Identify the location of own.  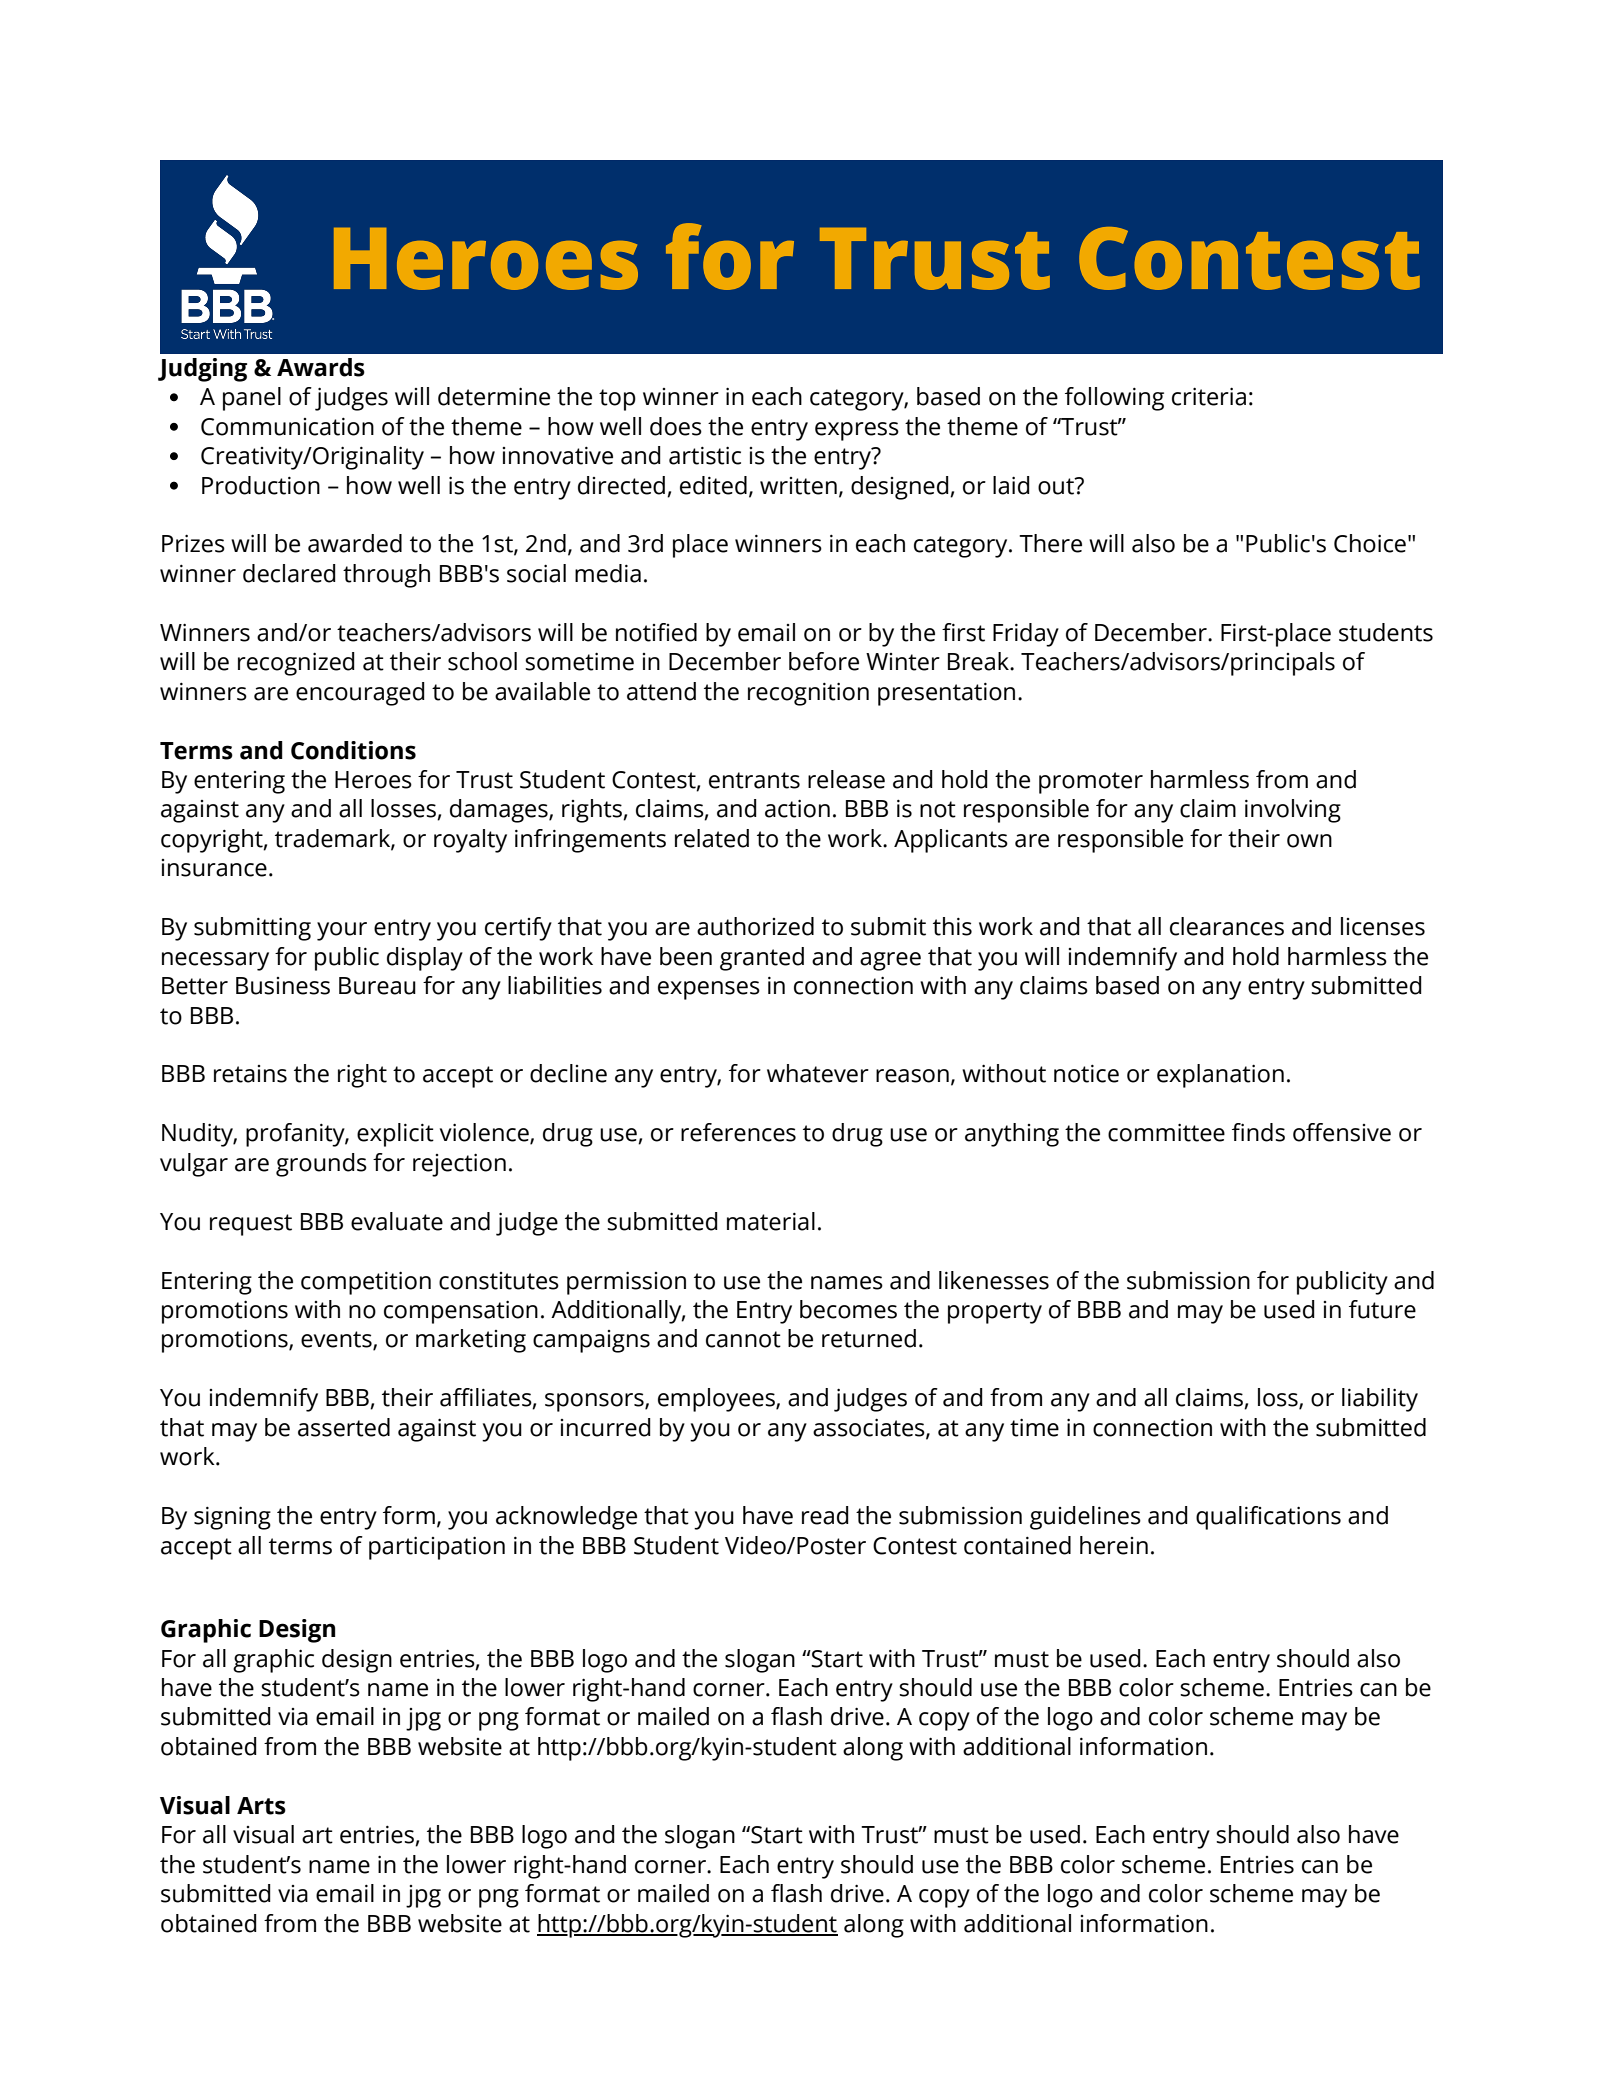
(1309, 841).
